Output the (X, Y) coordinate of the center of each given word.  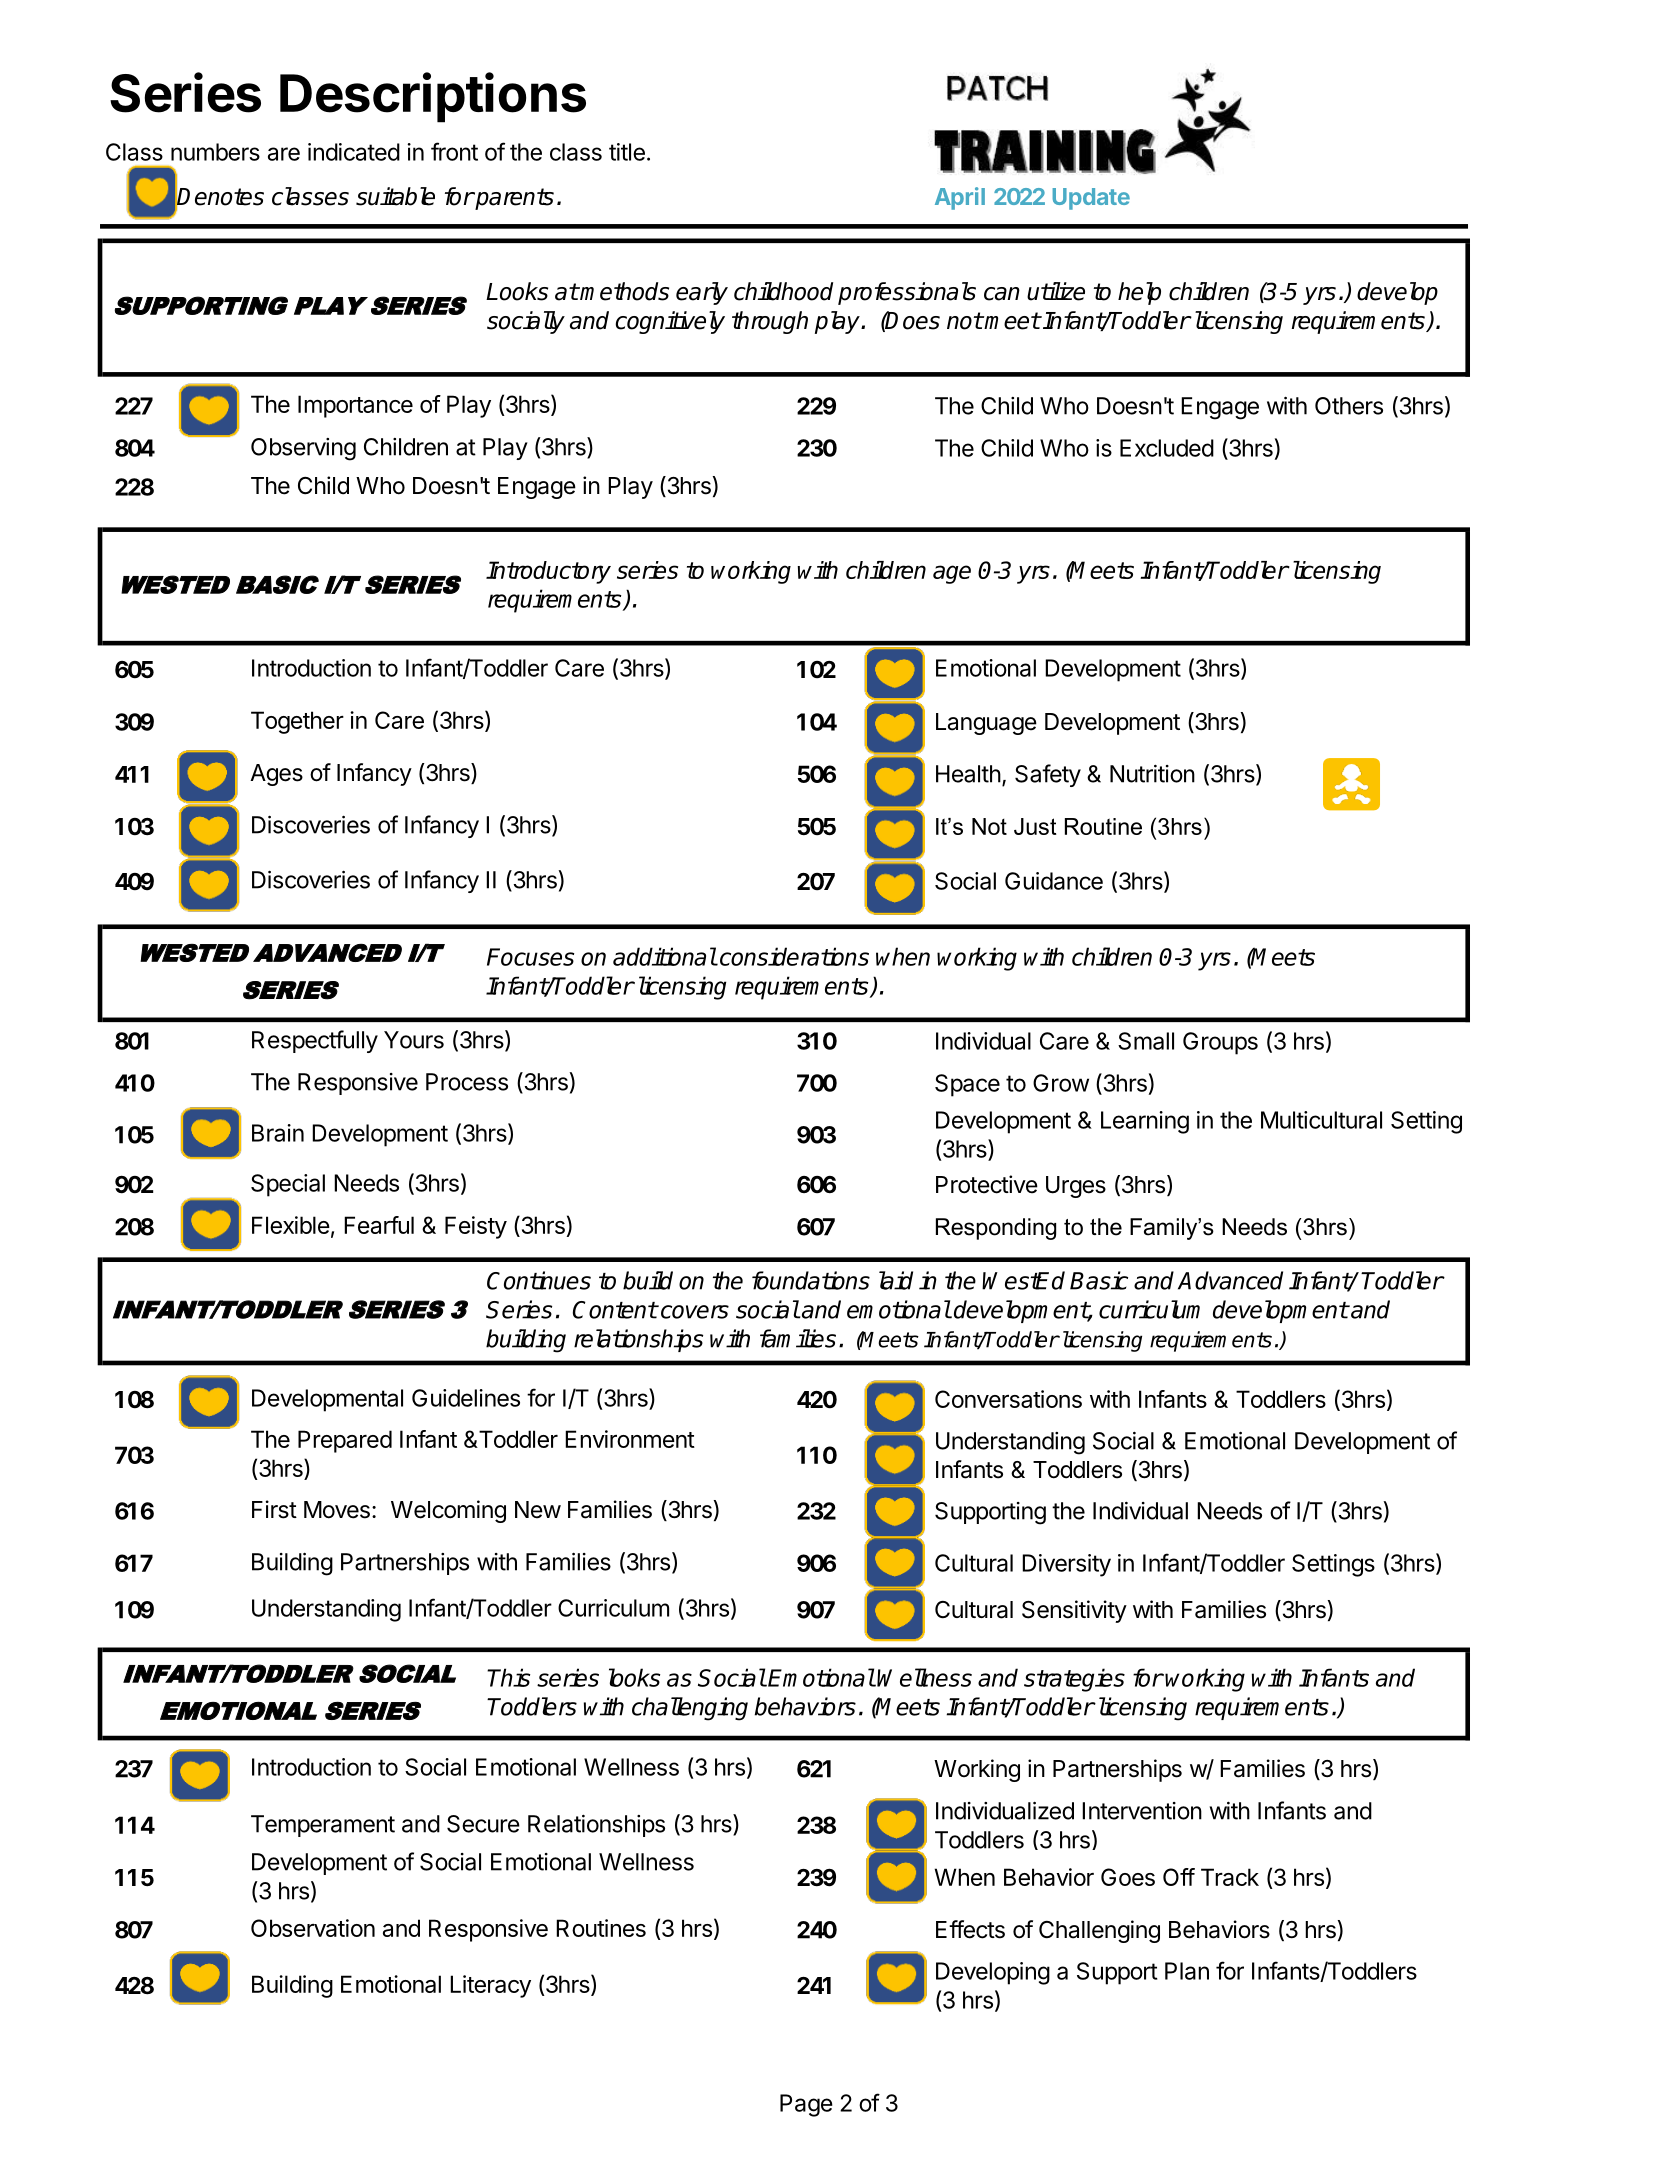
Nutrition (1152, 774)
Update (1091, 199)
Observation (313, 1928)
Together (297, 722)
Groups (1220, 1043)
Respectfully (315, 1041)
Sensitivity (1074, 1611)
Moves (337, 1510)
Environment (630, 1439)
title (627, 152)
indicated (354, 152)
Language (986, 724)
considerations (794, 956)
